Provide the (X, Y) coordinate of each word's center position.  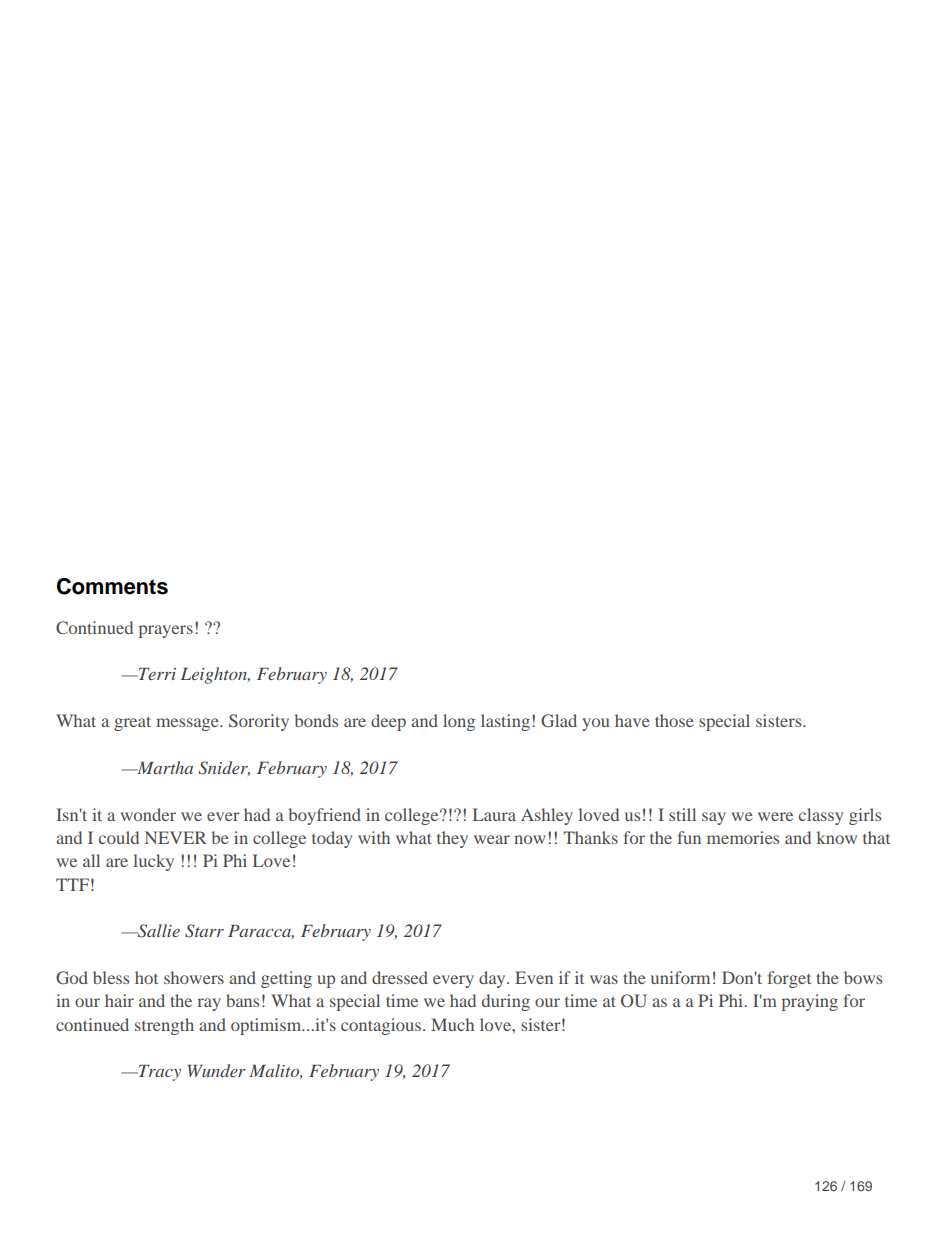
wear (492, 839)
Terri (156, 674)
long (459, 722)
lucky (154, 862)
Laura (494, 814)
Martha (164, 767)
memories (743, 837)
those (674, 720)
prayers (166, 631)
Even (534, 977)
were (775, 816)
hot (146, 977)
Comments (112, 586)
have (632, 720)
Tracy (159, 1073)
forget (789, 979)
